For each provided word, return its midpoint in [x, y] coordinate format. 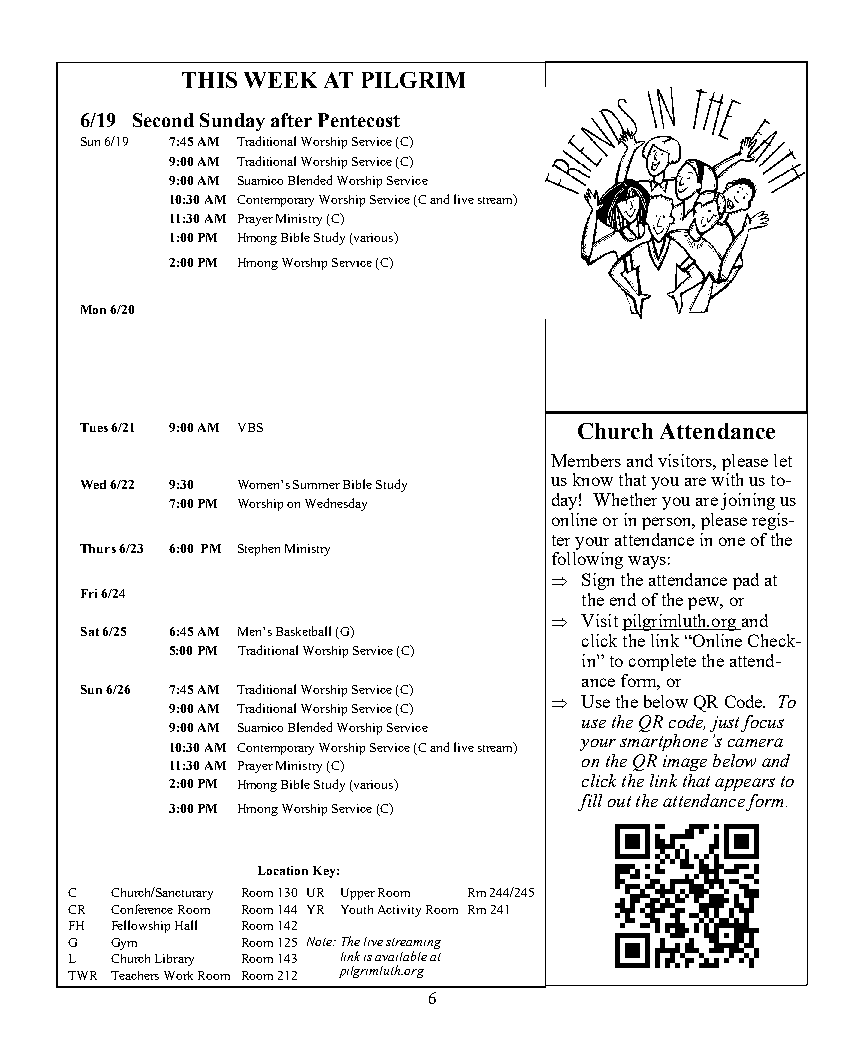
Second [163, 120]
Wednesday [336, 504]
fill [590, 802]
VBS [250, 427]
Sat [90, 631]
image [685, 763]
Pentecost [359, 120]
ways [647, 562]
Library [174, 960]
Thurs [98, 548]
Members [586, 460]
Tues [94, 427]
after [291, 120]
